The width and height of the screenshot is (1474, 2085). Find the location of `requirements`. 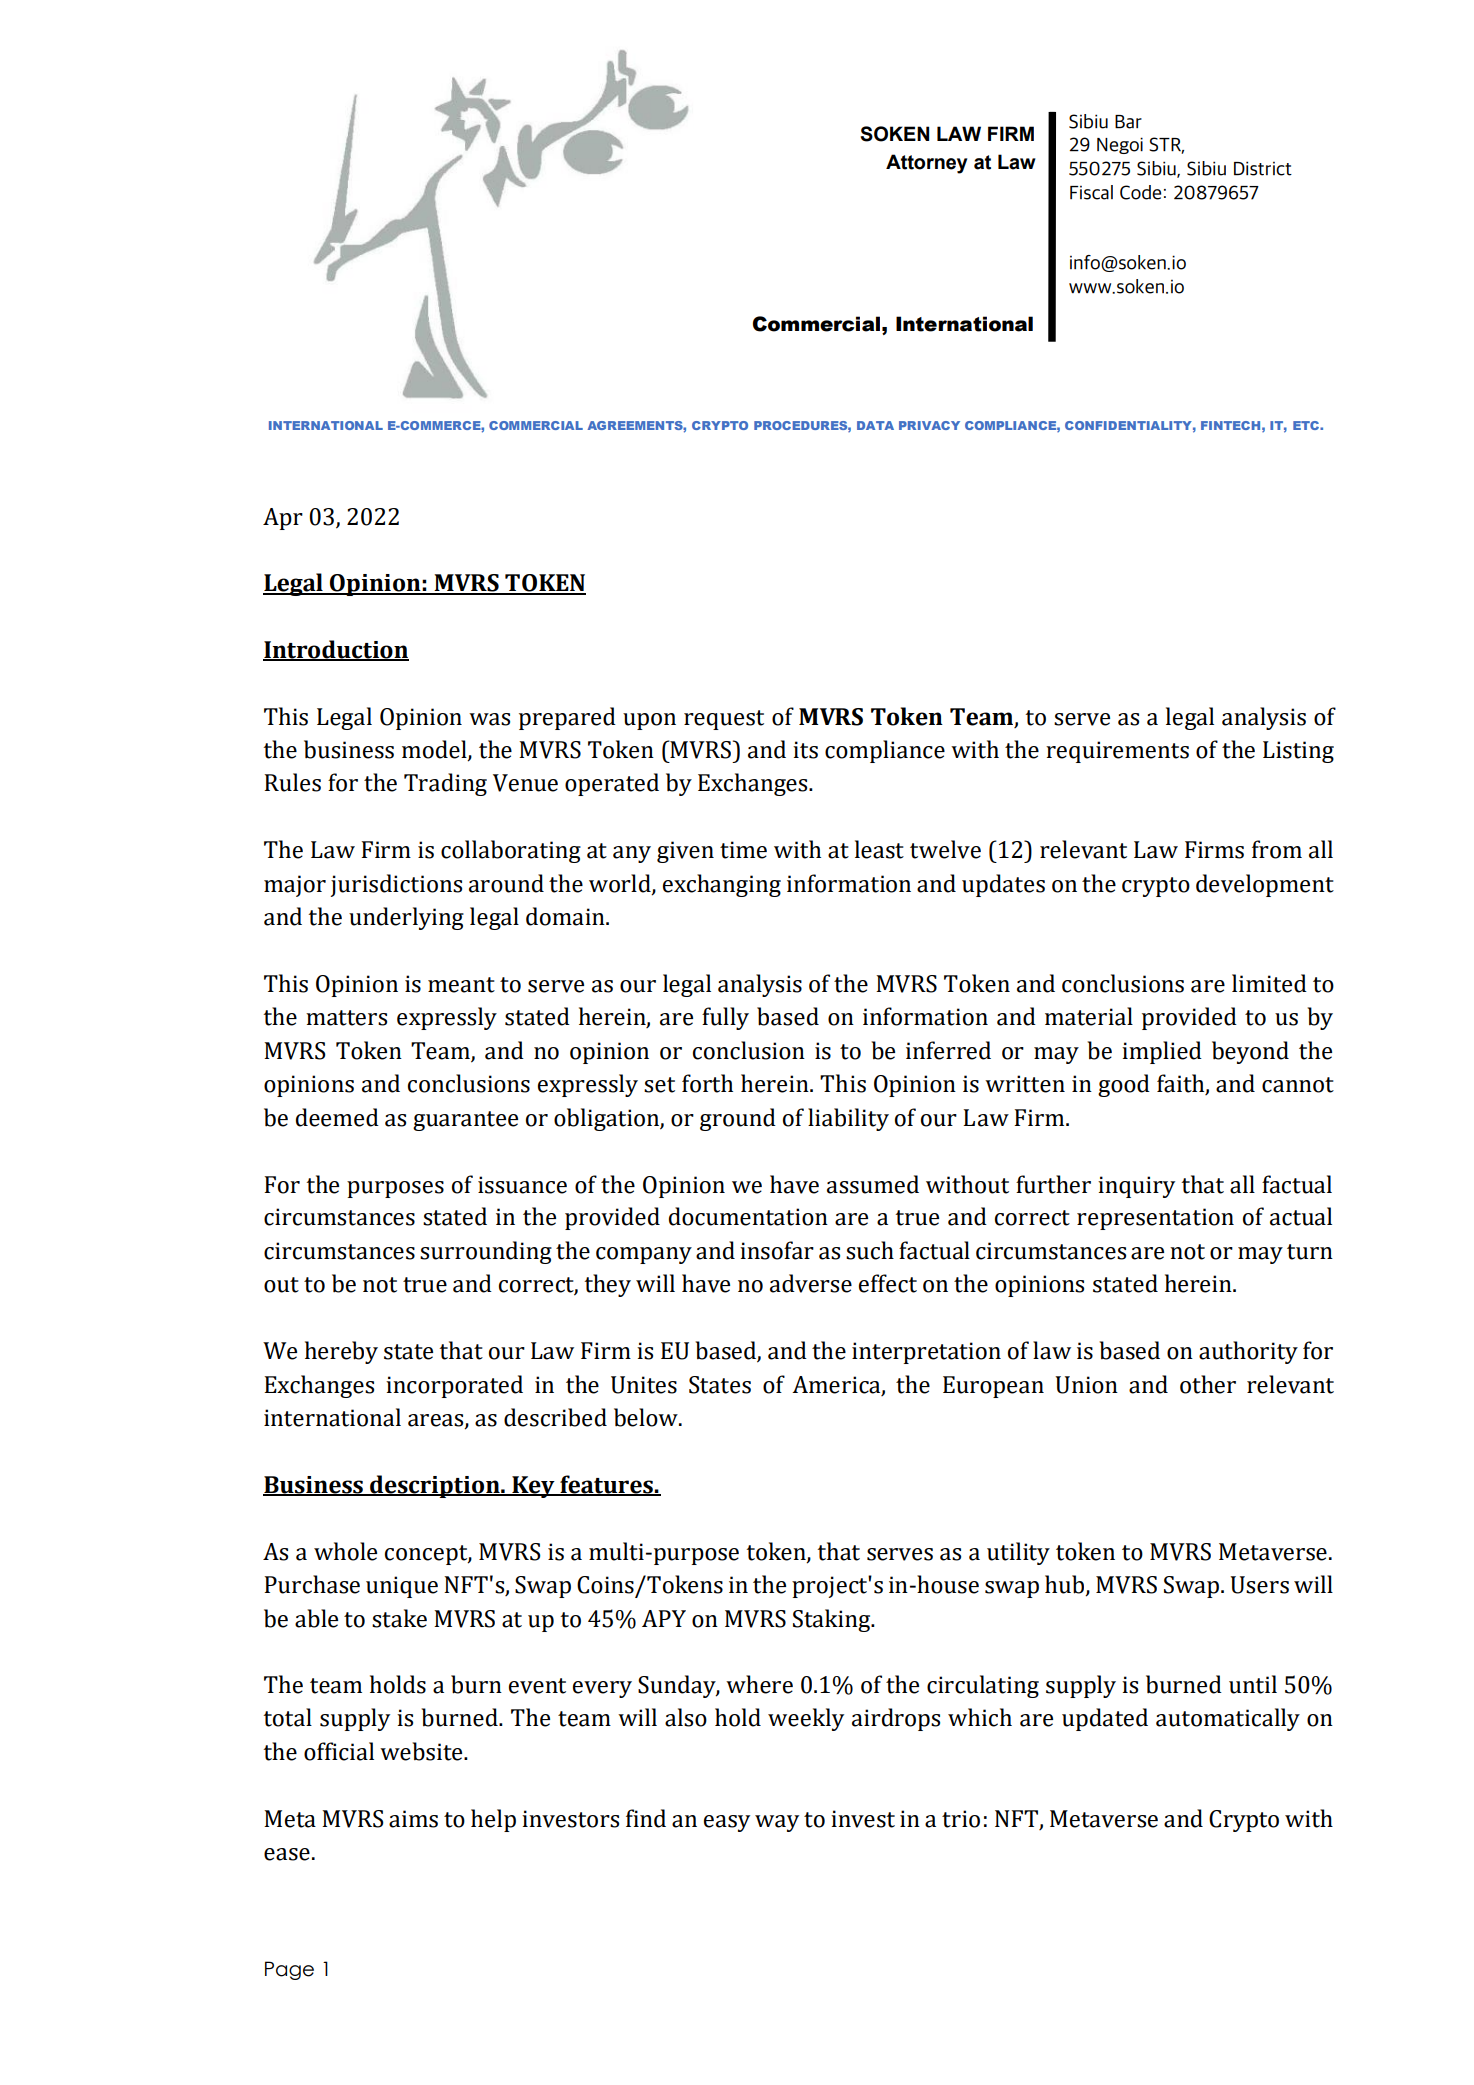

requirements is located at coordinates (1117, 752).
